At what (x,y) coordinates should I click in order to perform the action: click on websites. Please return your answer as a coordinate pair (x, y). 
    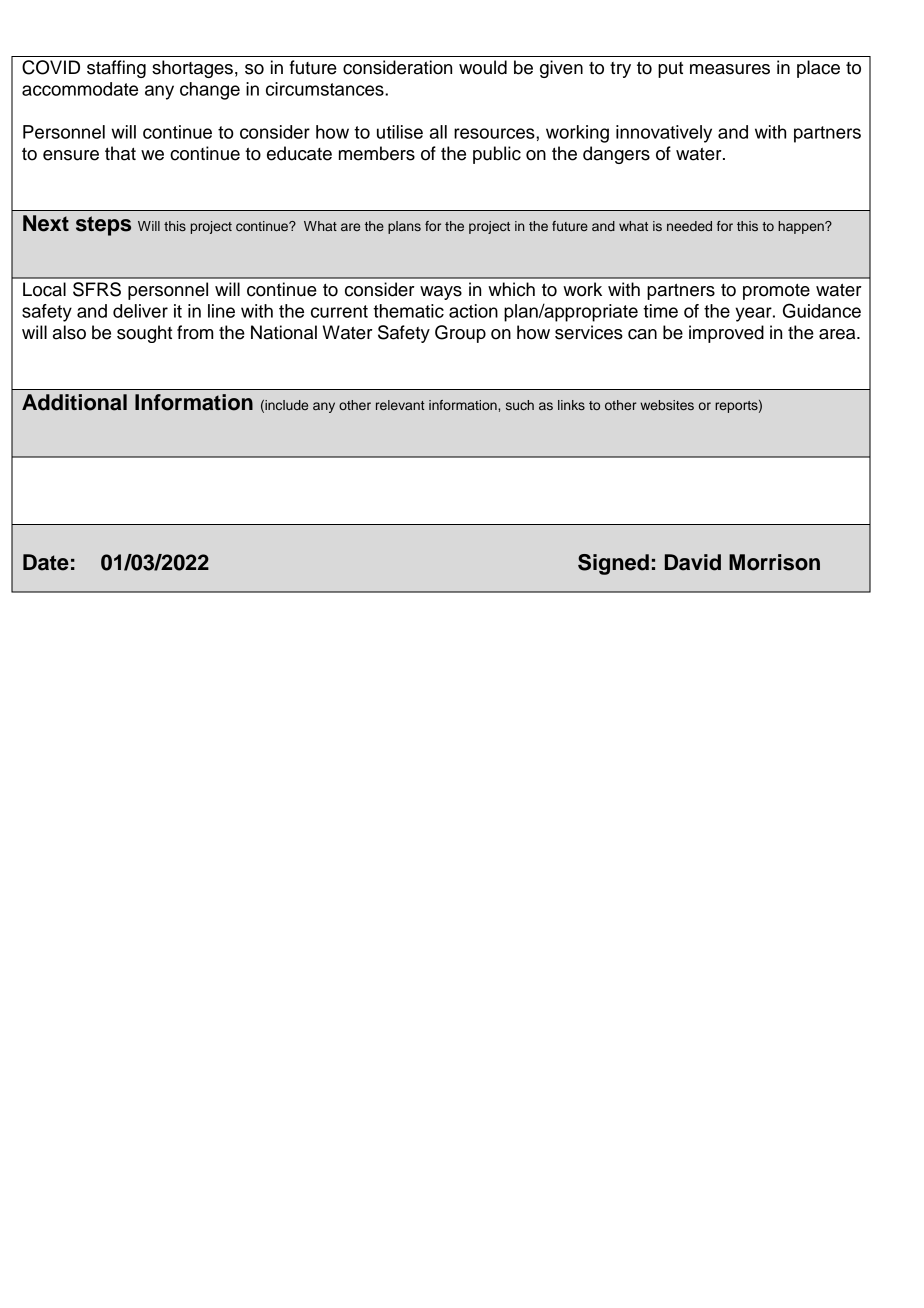
    Looking at the image, I should click on (667, 405).
